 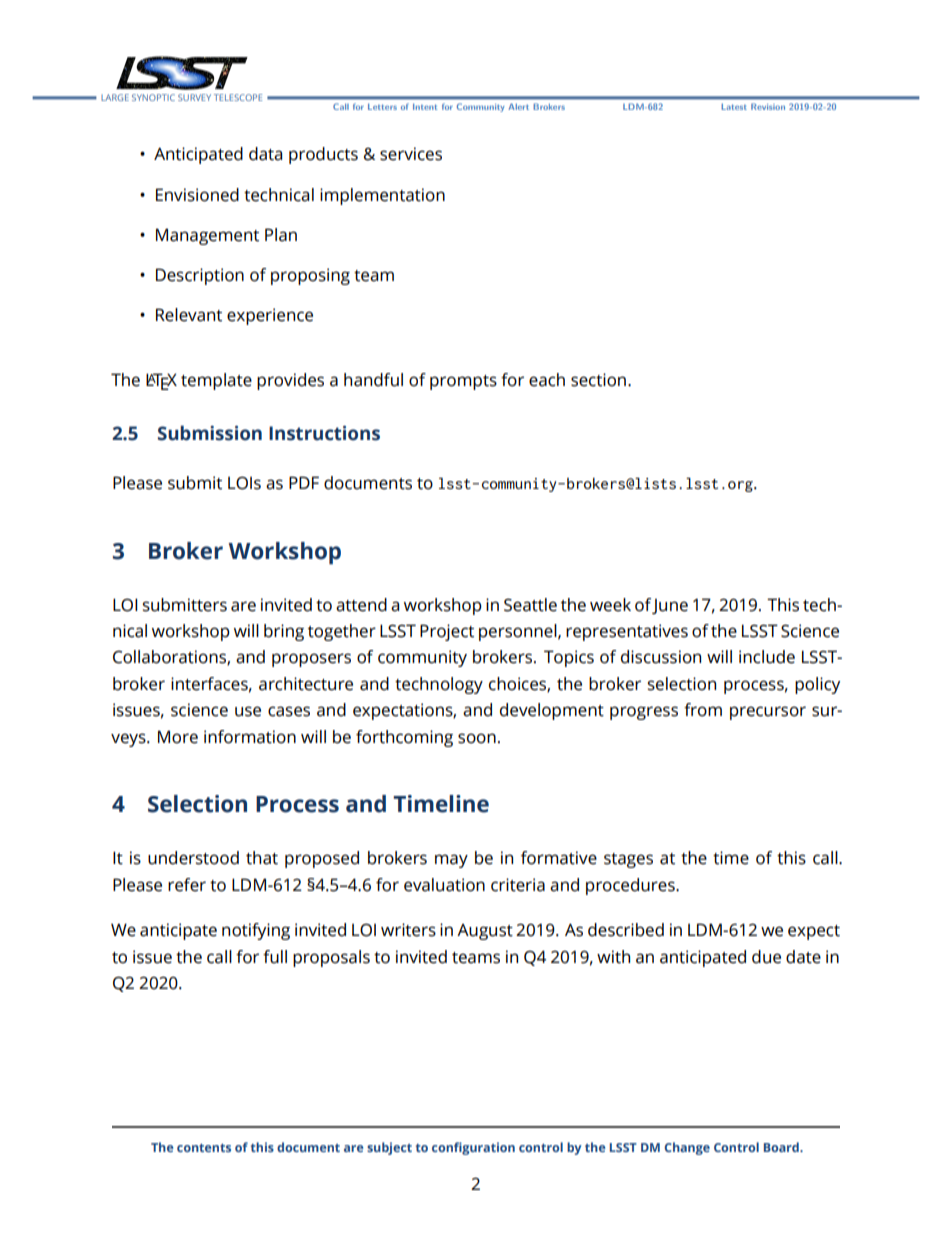 I want to click on section, so click(x=598, y=380).
